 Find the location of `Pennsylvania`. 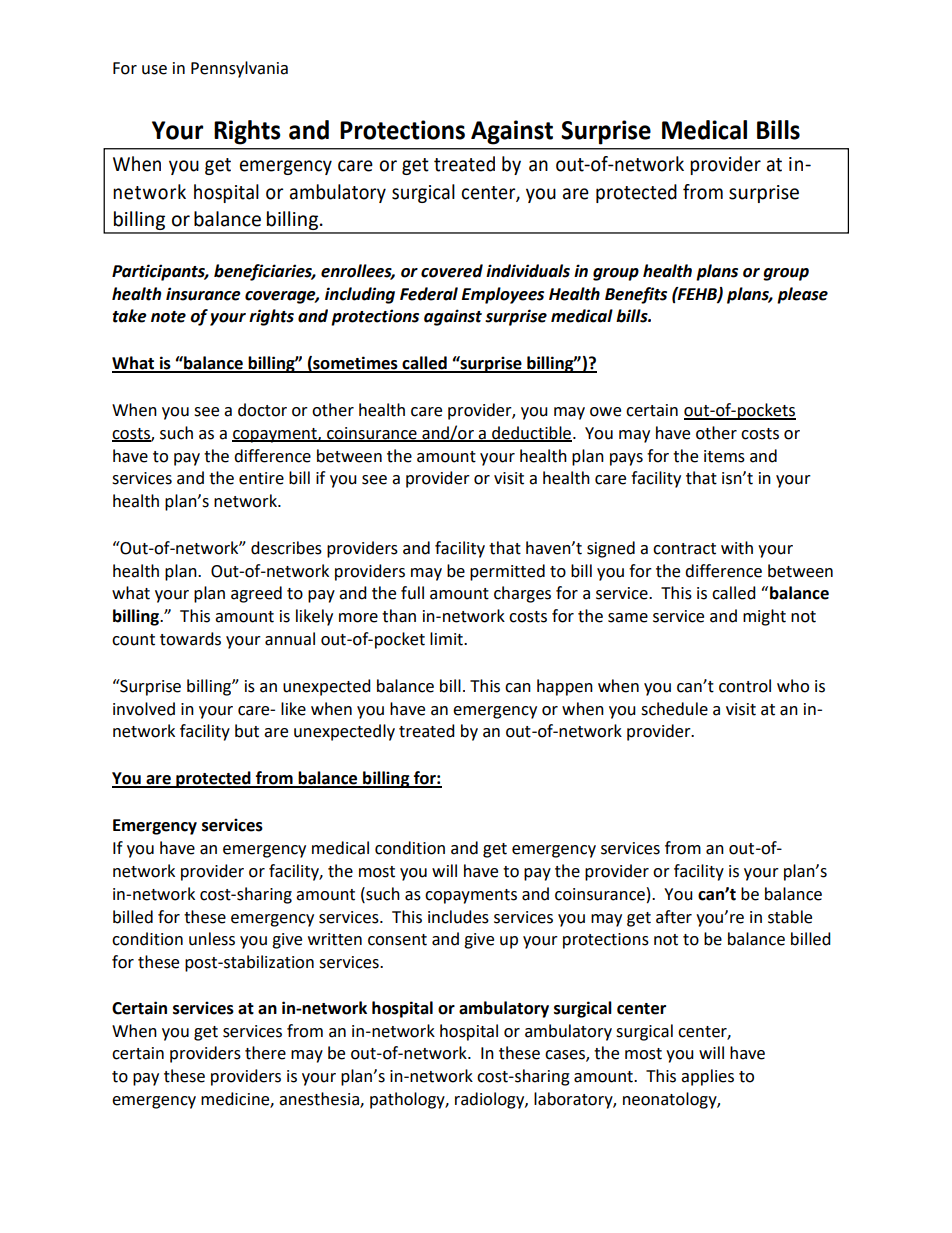

Pennsylvania is located at coordinates (239, 69).
